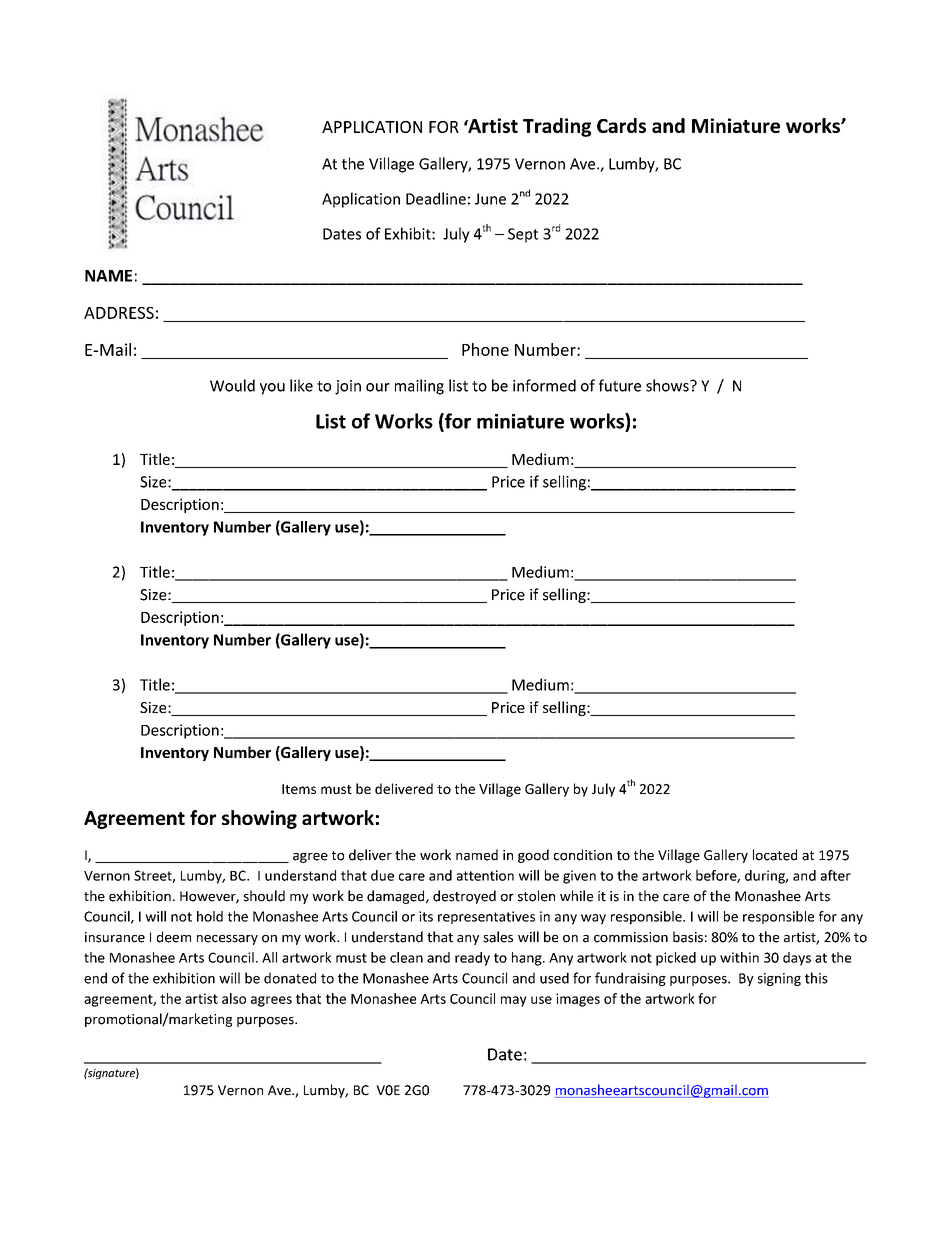 The width and height of the screenshot is (952, 1233). What do you see at coordinates (378, 387) in the screenshot?
I see `our` at bounding box center [378, 387].
